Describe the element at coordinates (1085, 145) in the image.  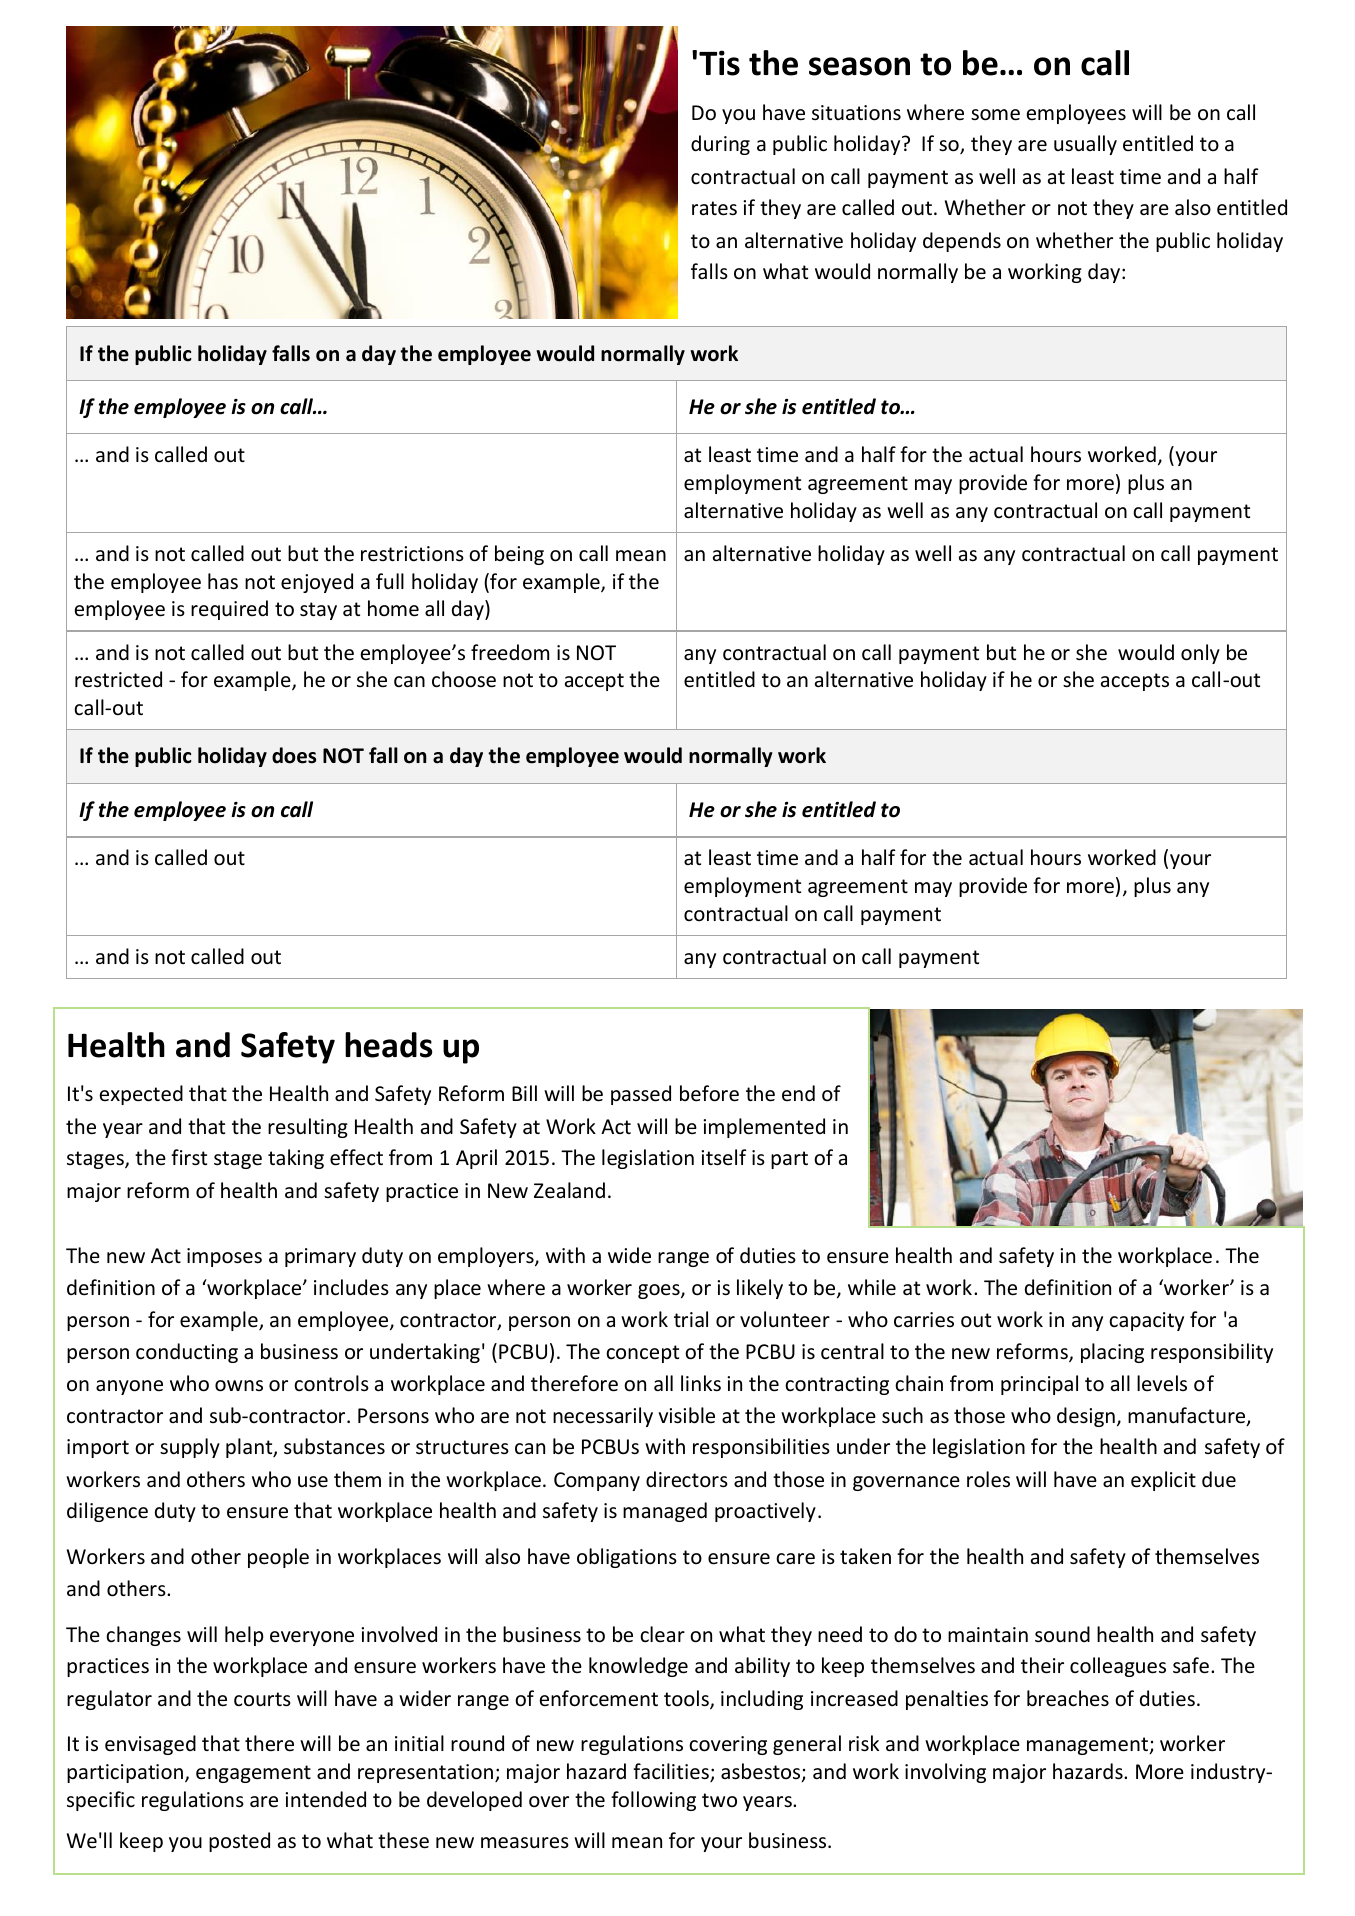
I see `usually` at that location.
